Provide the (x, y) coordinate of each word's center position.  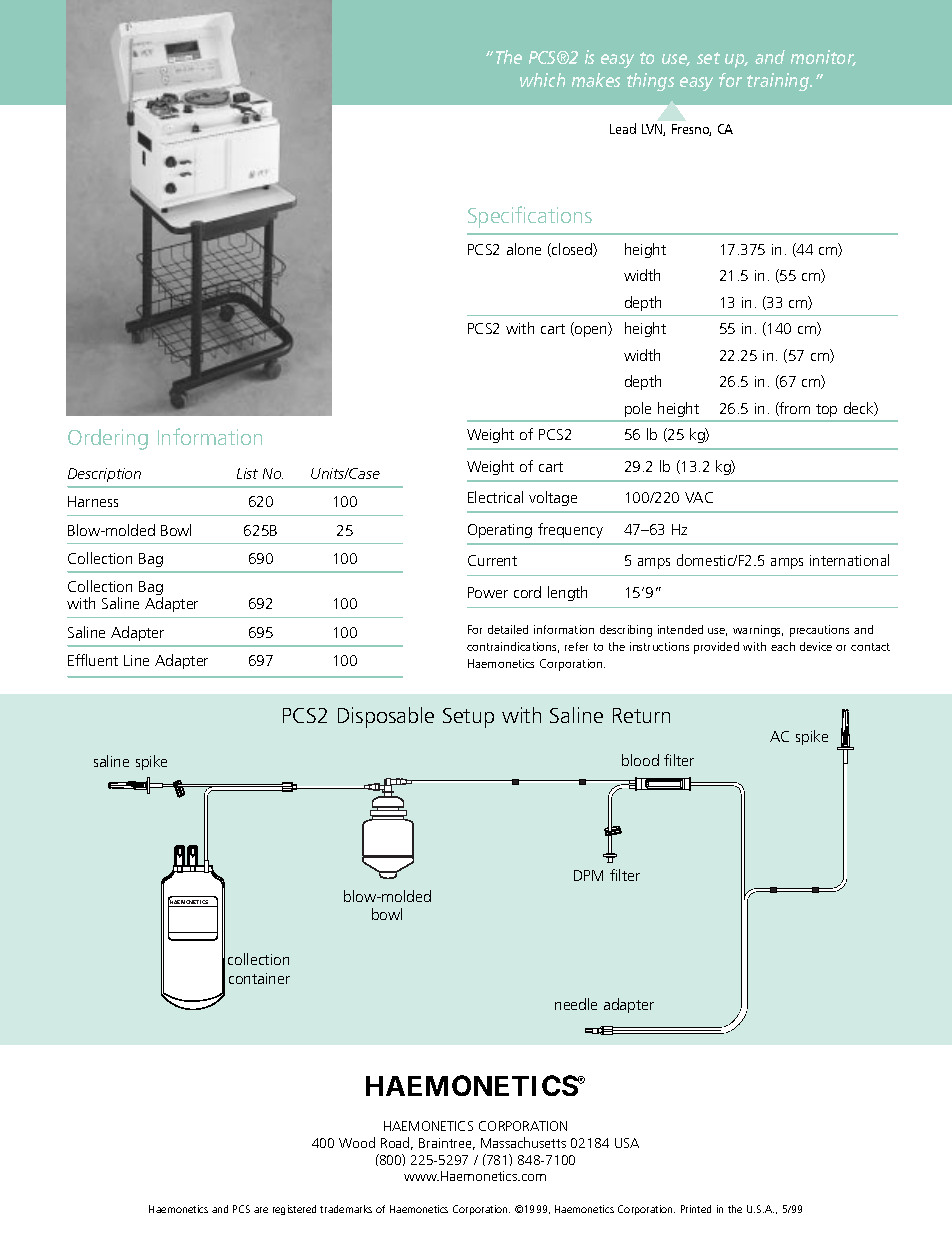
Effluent (93, 660)
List (247, 473)
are (261, 1210)
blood (640, 760)
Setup (468, 718)
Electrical (495, 497)
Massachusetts (523, 1142)
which (542, 80)
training (779, 82)
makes (596, 80)
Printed (696, 1209)
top (826, 410)
